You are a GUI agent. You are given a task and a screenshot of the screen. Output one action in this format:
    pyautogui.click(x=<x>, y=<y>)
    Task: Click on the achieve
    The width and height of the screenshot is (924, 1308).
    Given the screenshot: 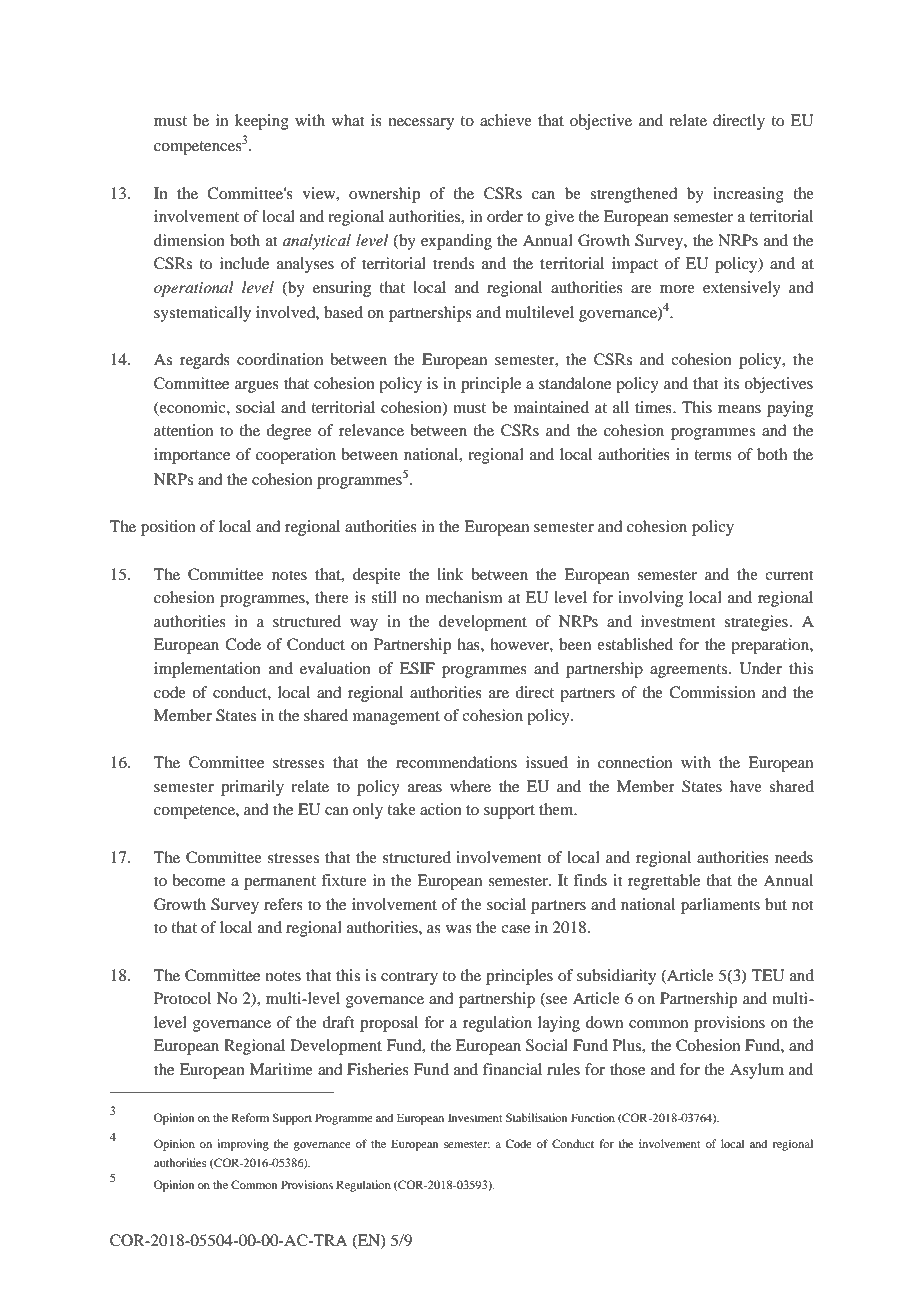 What is the action you would take?
    pyautogui.click(x=506, y=120)
